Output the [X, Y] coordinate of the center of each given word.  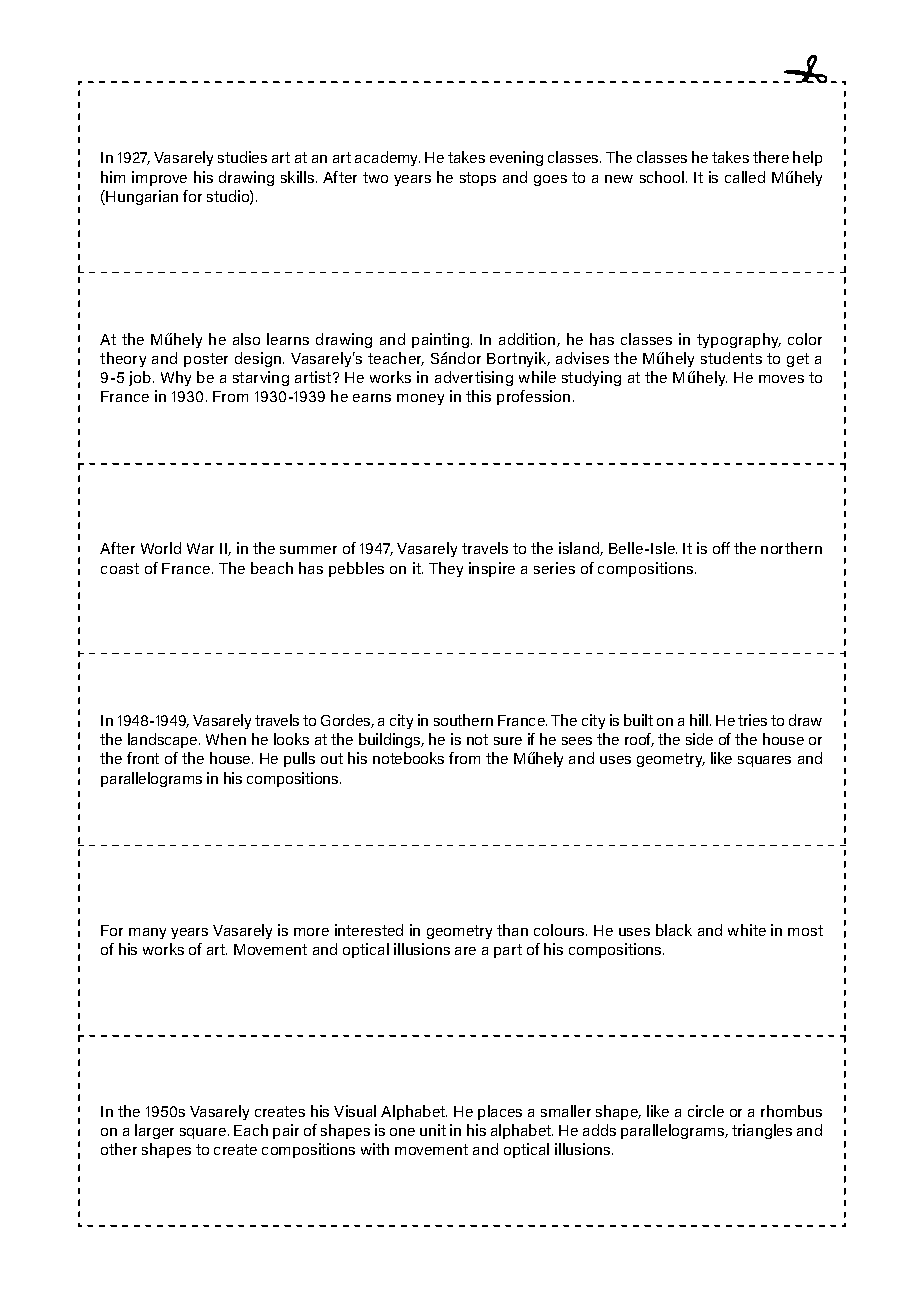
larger [154, 1131]
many [147, 933]
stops [478, 179]
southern [463, 720]
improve [159, 178]
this [478, 396]
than [512, 930]
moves [781, 379]
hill [699, 720]
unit [433, 1130]
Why [176, 378]
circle [706, 1111]
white [747, 930]
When [226, 739]
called [745, 177]
